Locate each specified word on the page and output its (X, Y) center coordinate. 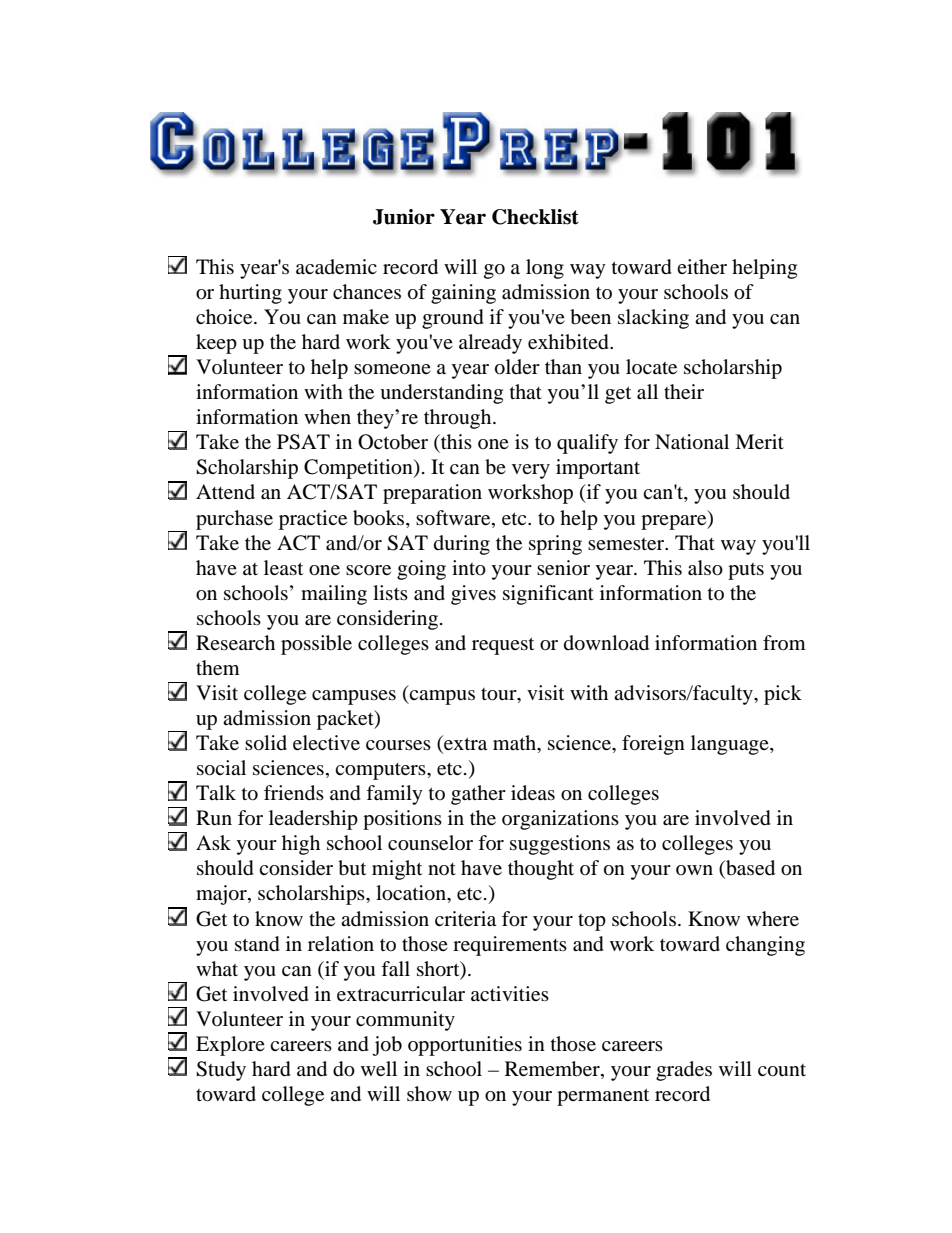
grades (684, 1071)
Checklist (535, 217)
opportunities (465, 1046)
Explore (230, 1046)
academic (336, 266)
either (702, 266)
